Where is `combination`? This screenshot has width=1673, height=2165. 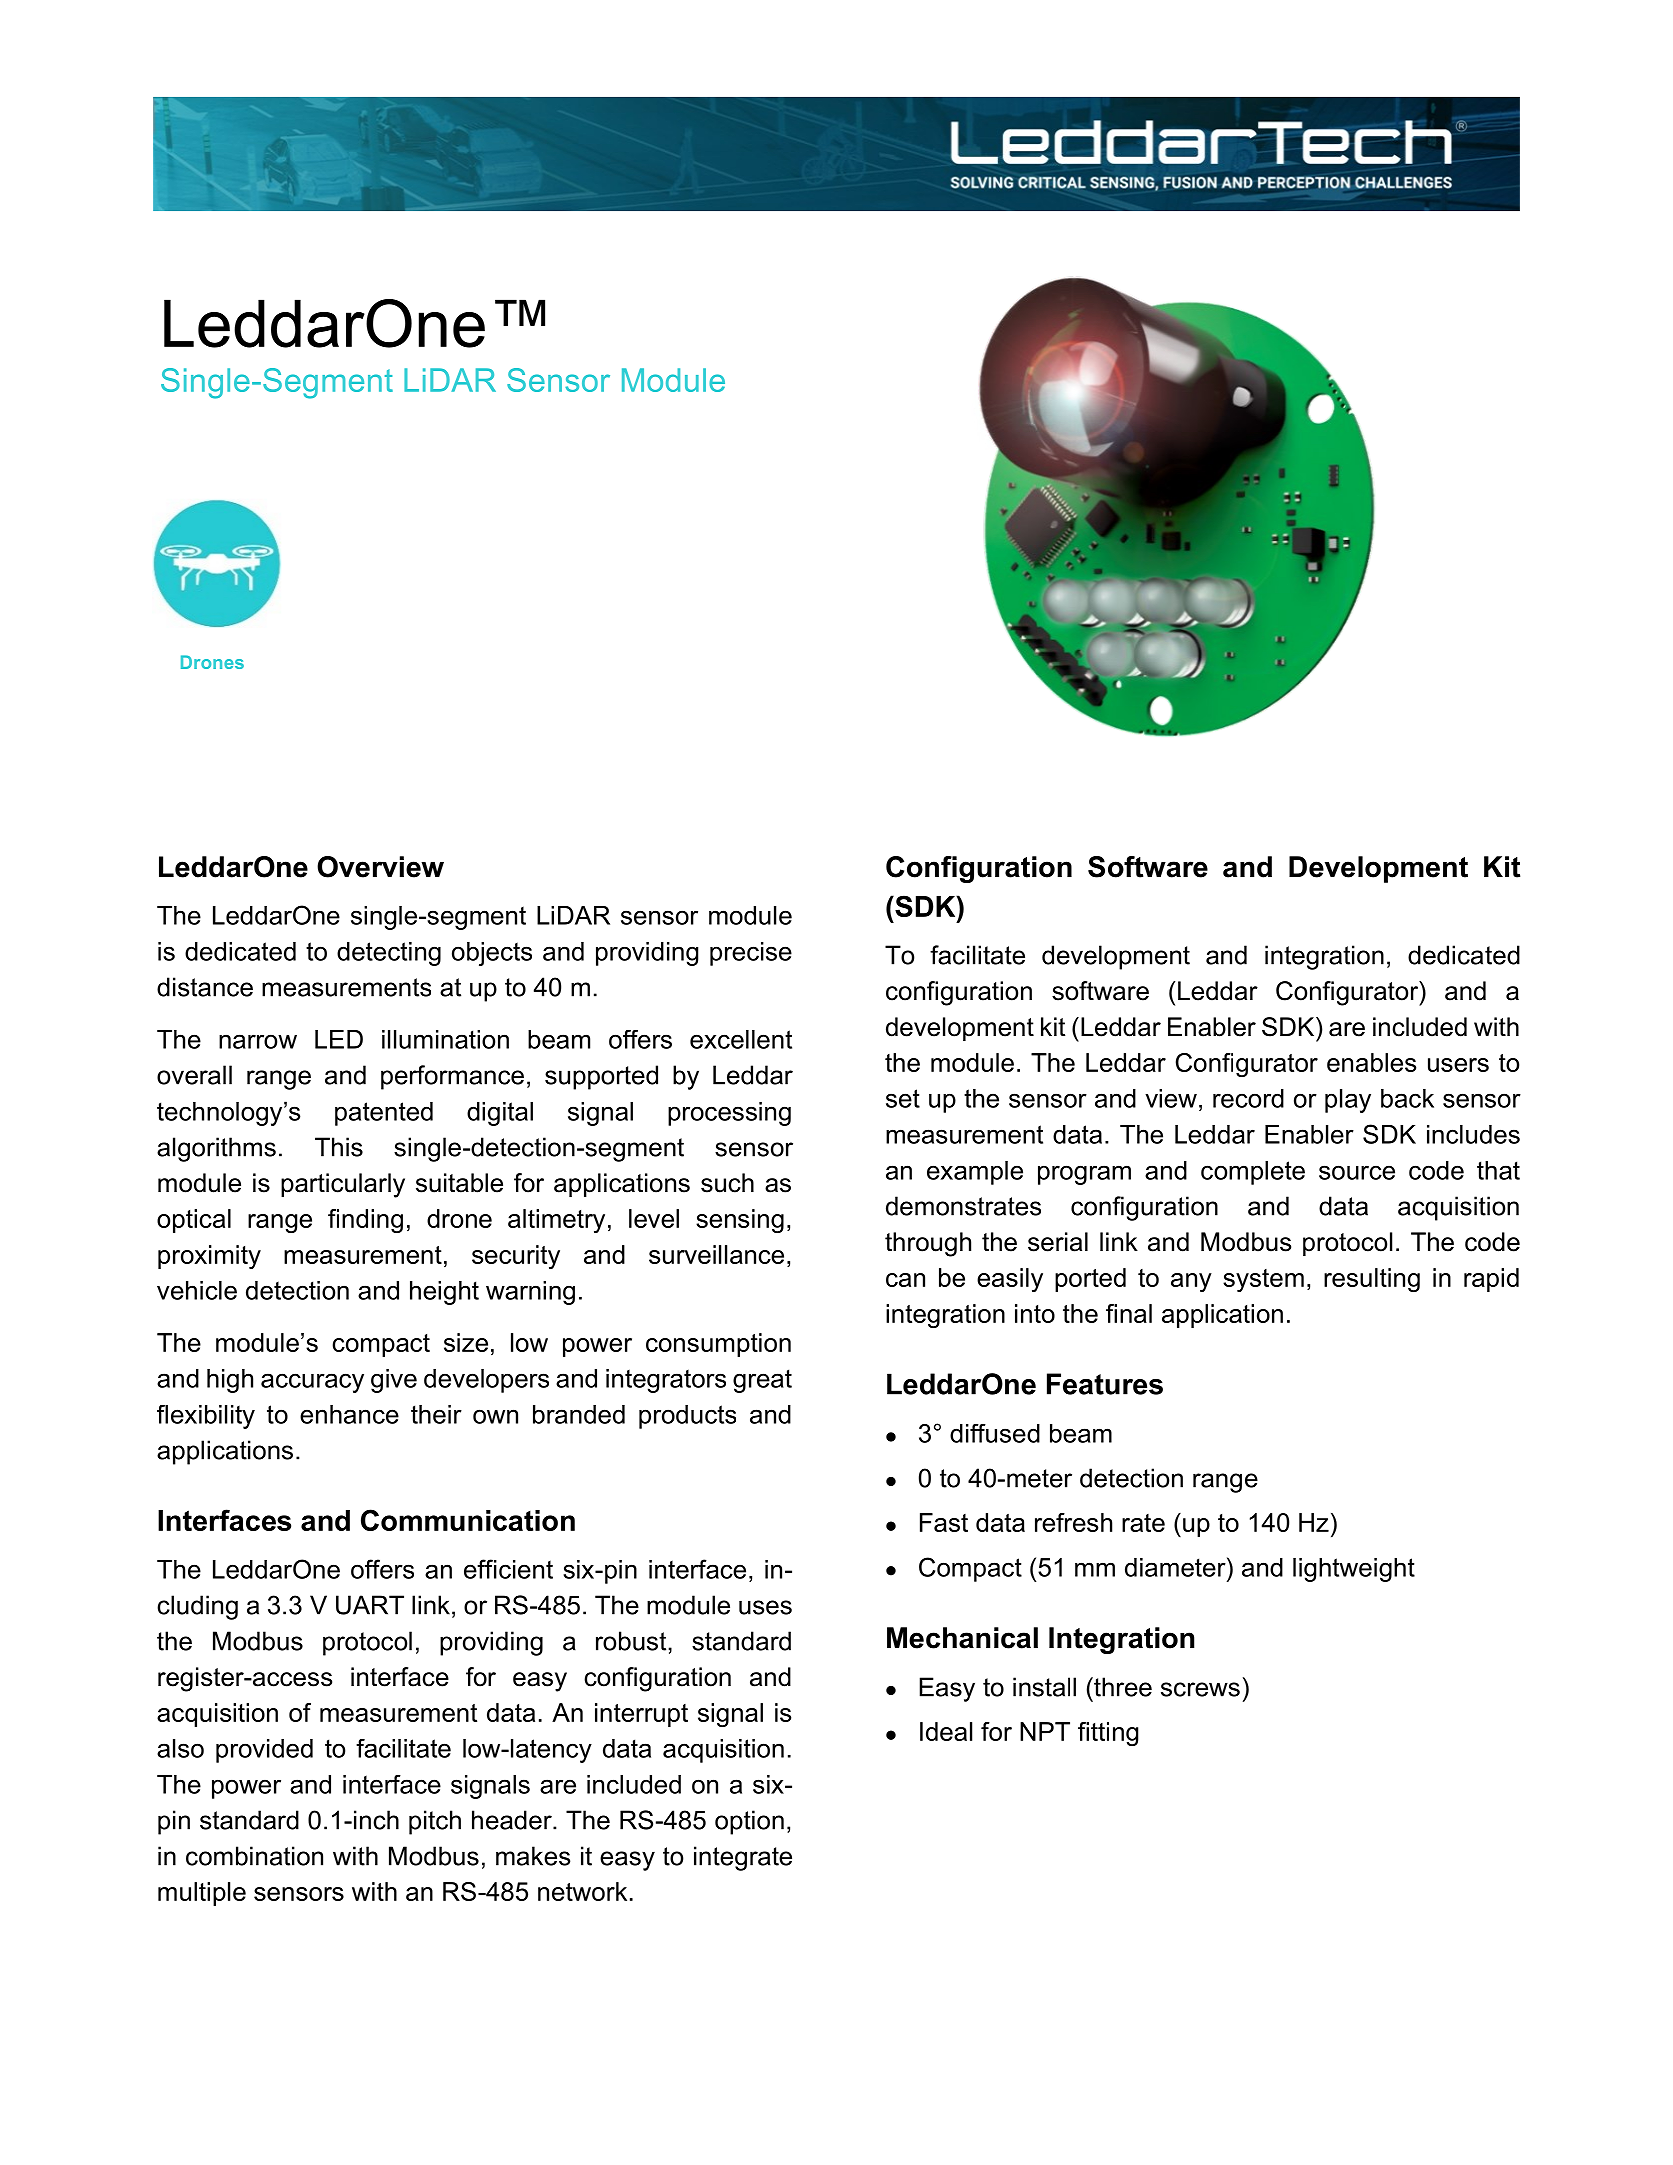
combination is located at coordinates (254, 1856).
